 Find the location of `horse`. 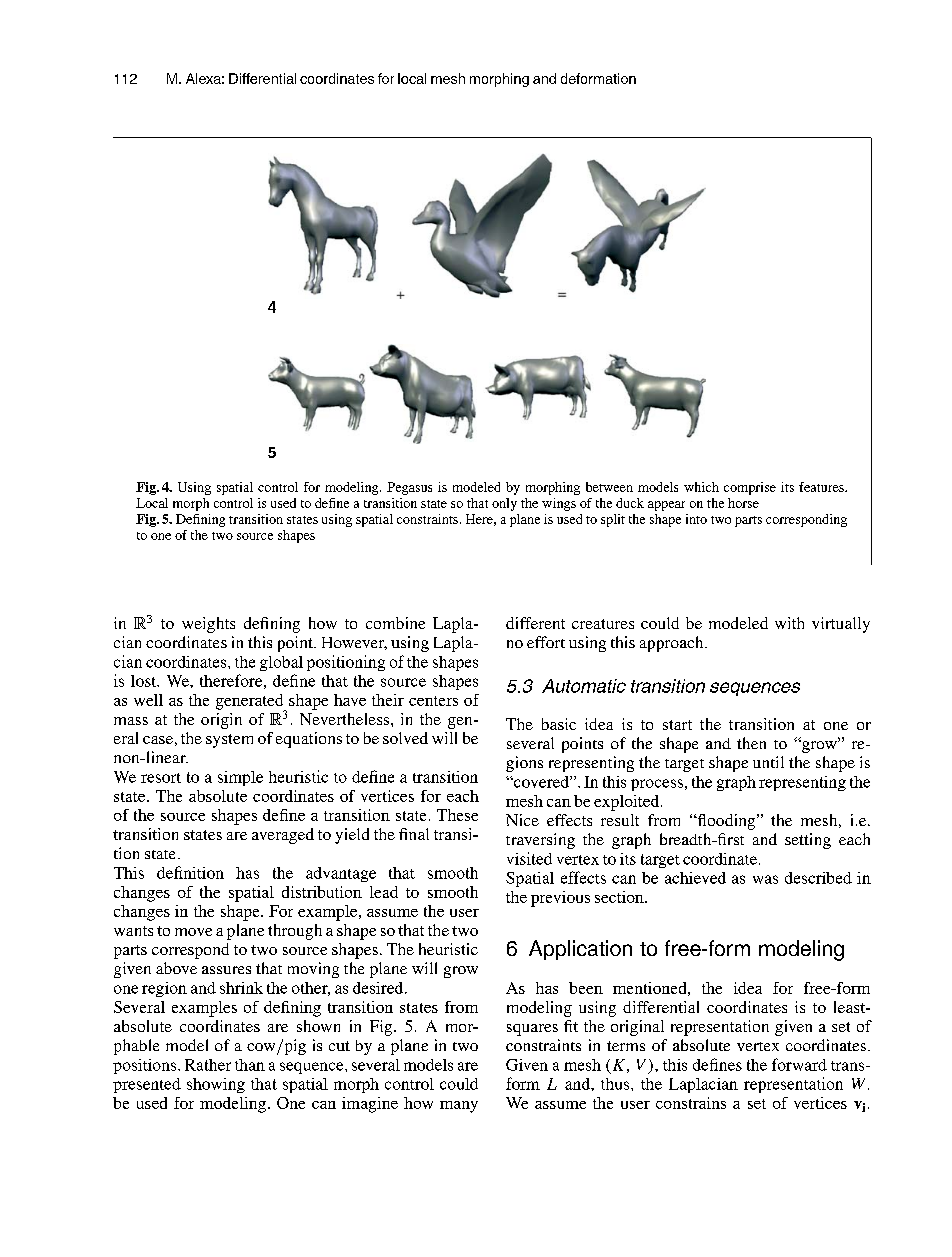

horse is located at coordinates (743, 503).
